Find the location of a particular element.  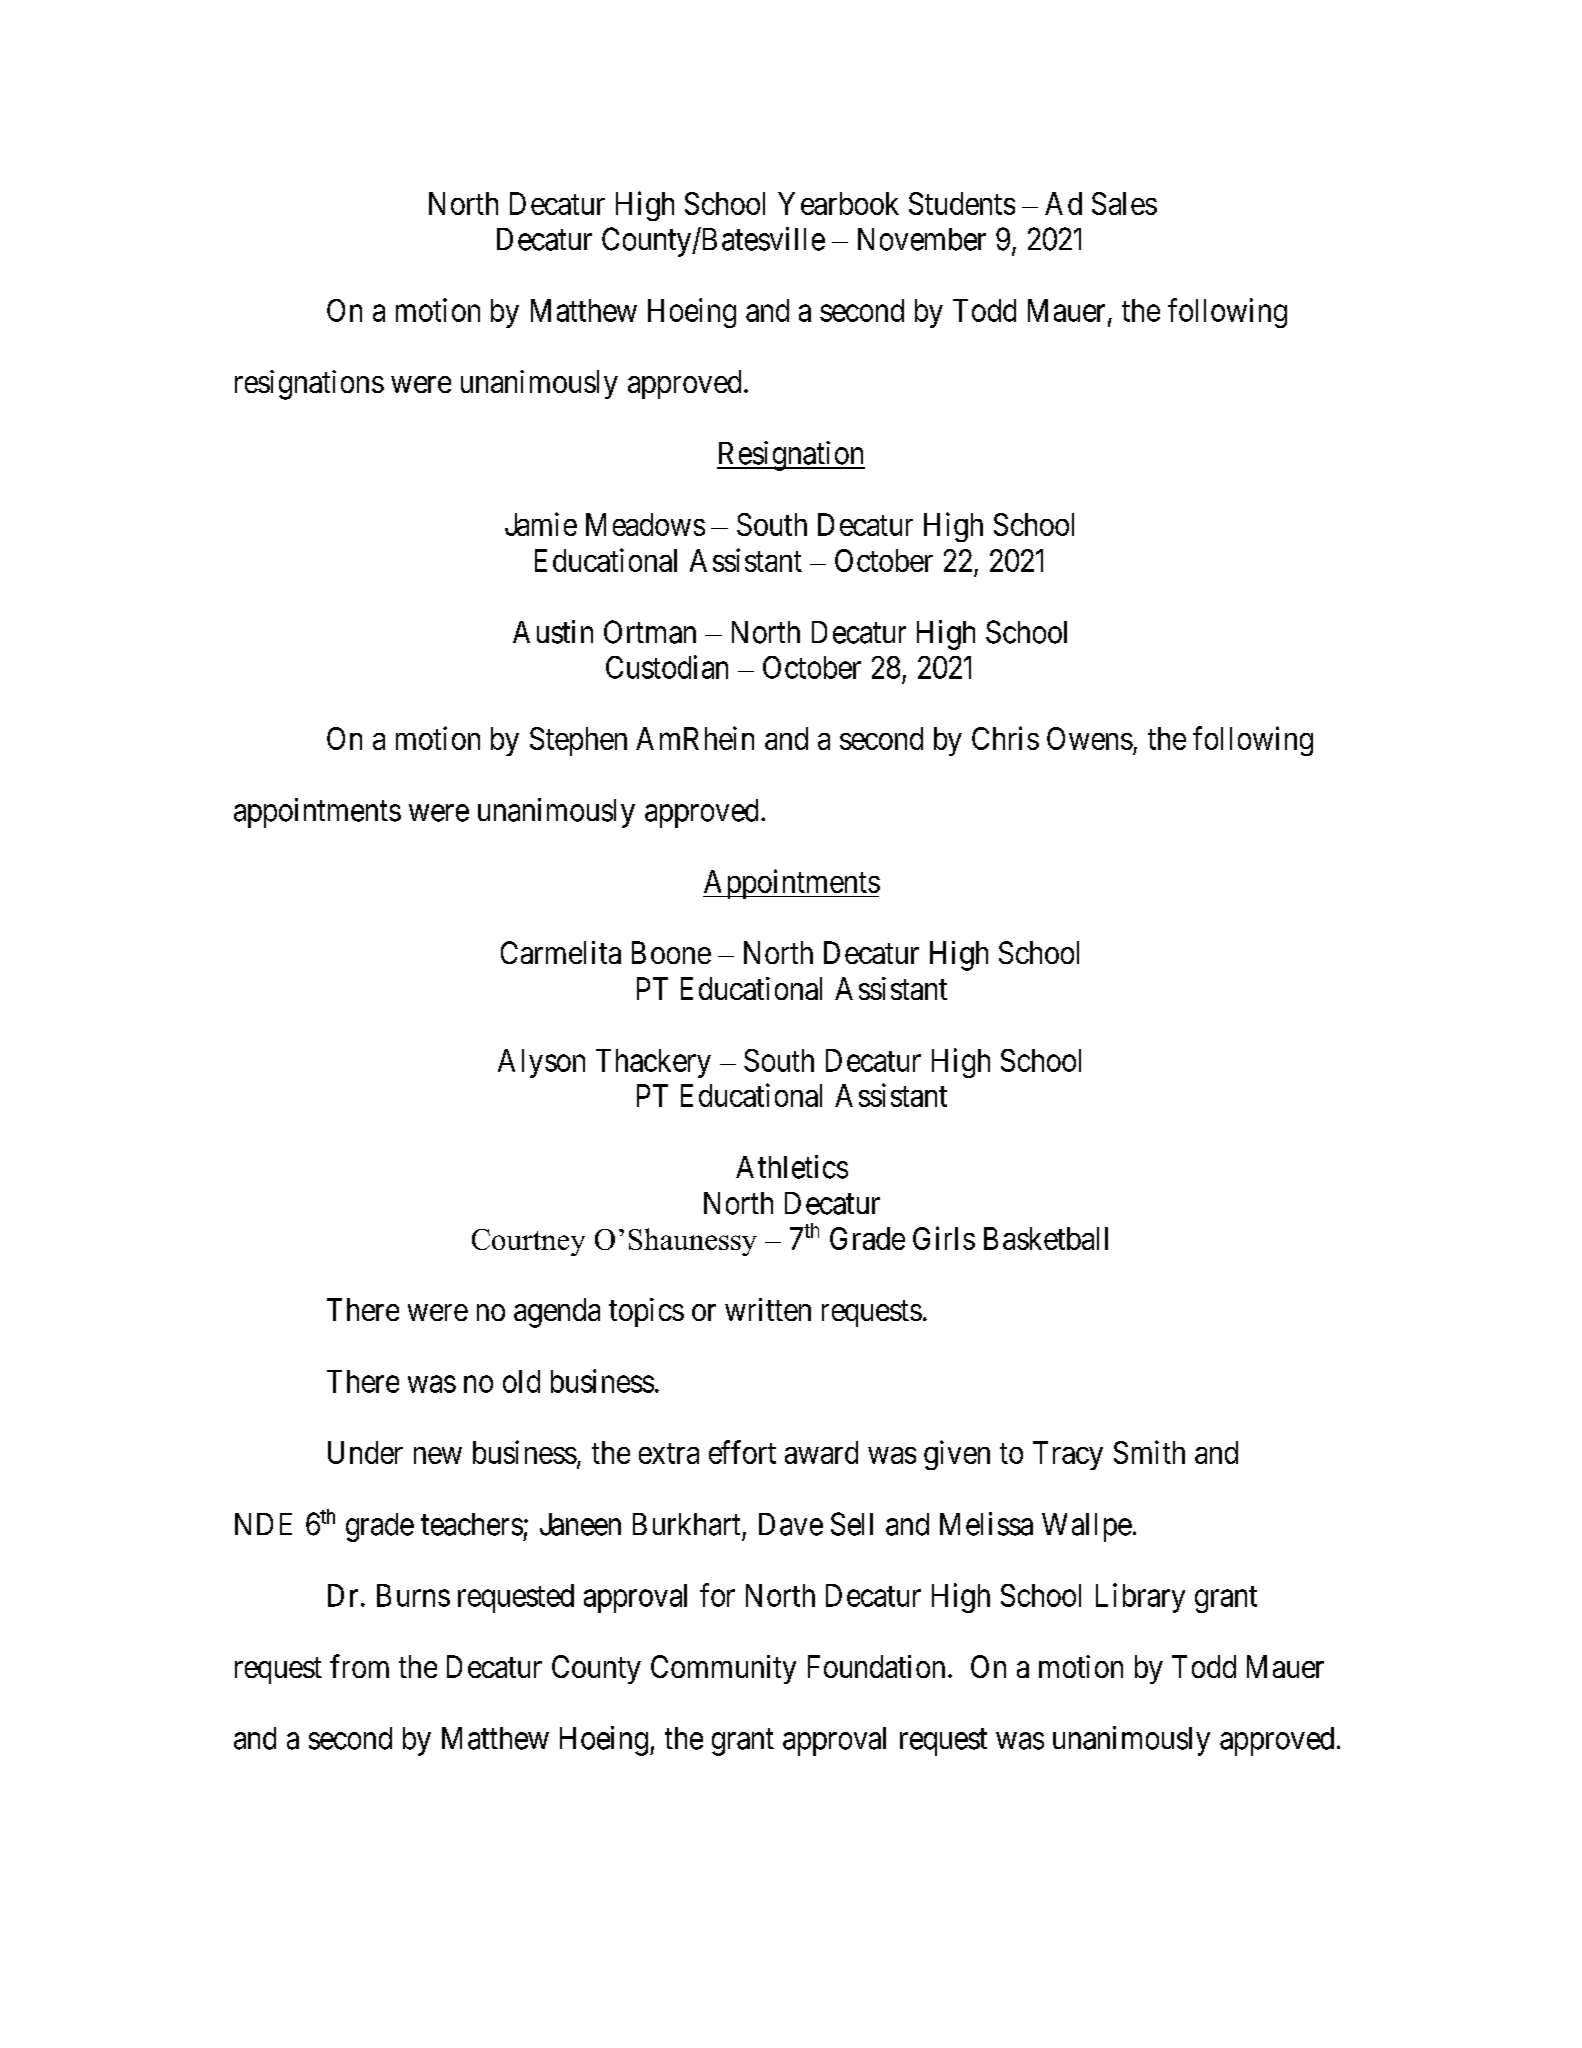

Yearbook is located at coordinates (838, 203).
